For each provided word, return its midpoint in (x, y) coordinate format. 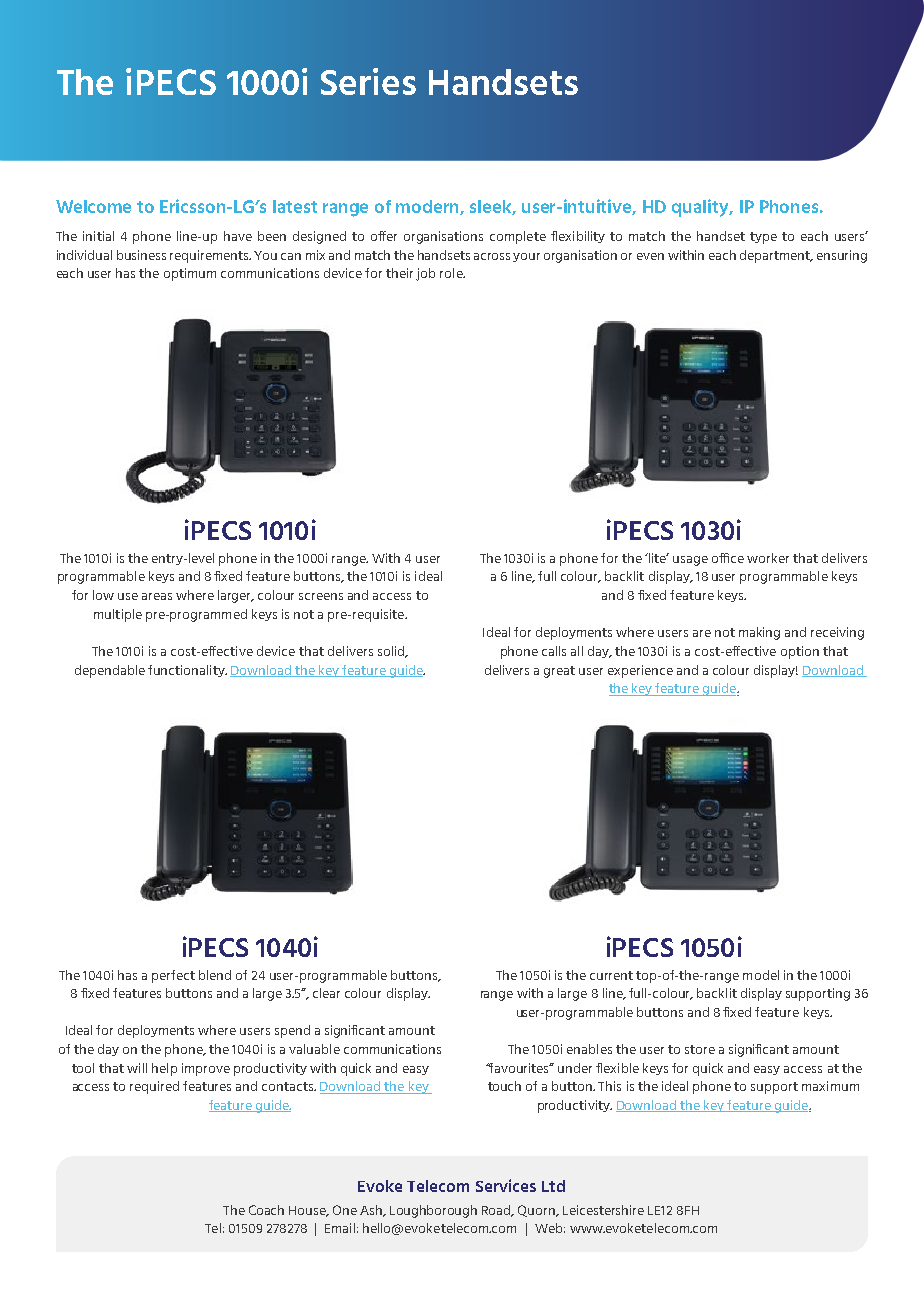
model (761, 975)
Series (368, 81)
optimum (190, 274)
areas (157, 596)
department (776, 256)
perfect (173, 976)
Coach (266, 1210)
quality (702, 208)
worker (768, 558)
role (452, 273)
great (559, 672)
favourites (520, 1068)
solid (392, 652)
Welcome (93, 206)
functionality (187, 671)
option (800, 652)
